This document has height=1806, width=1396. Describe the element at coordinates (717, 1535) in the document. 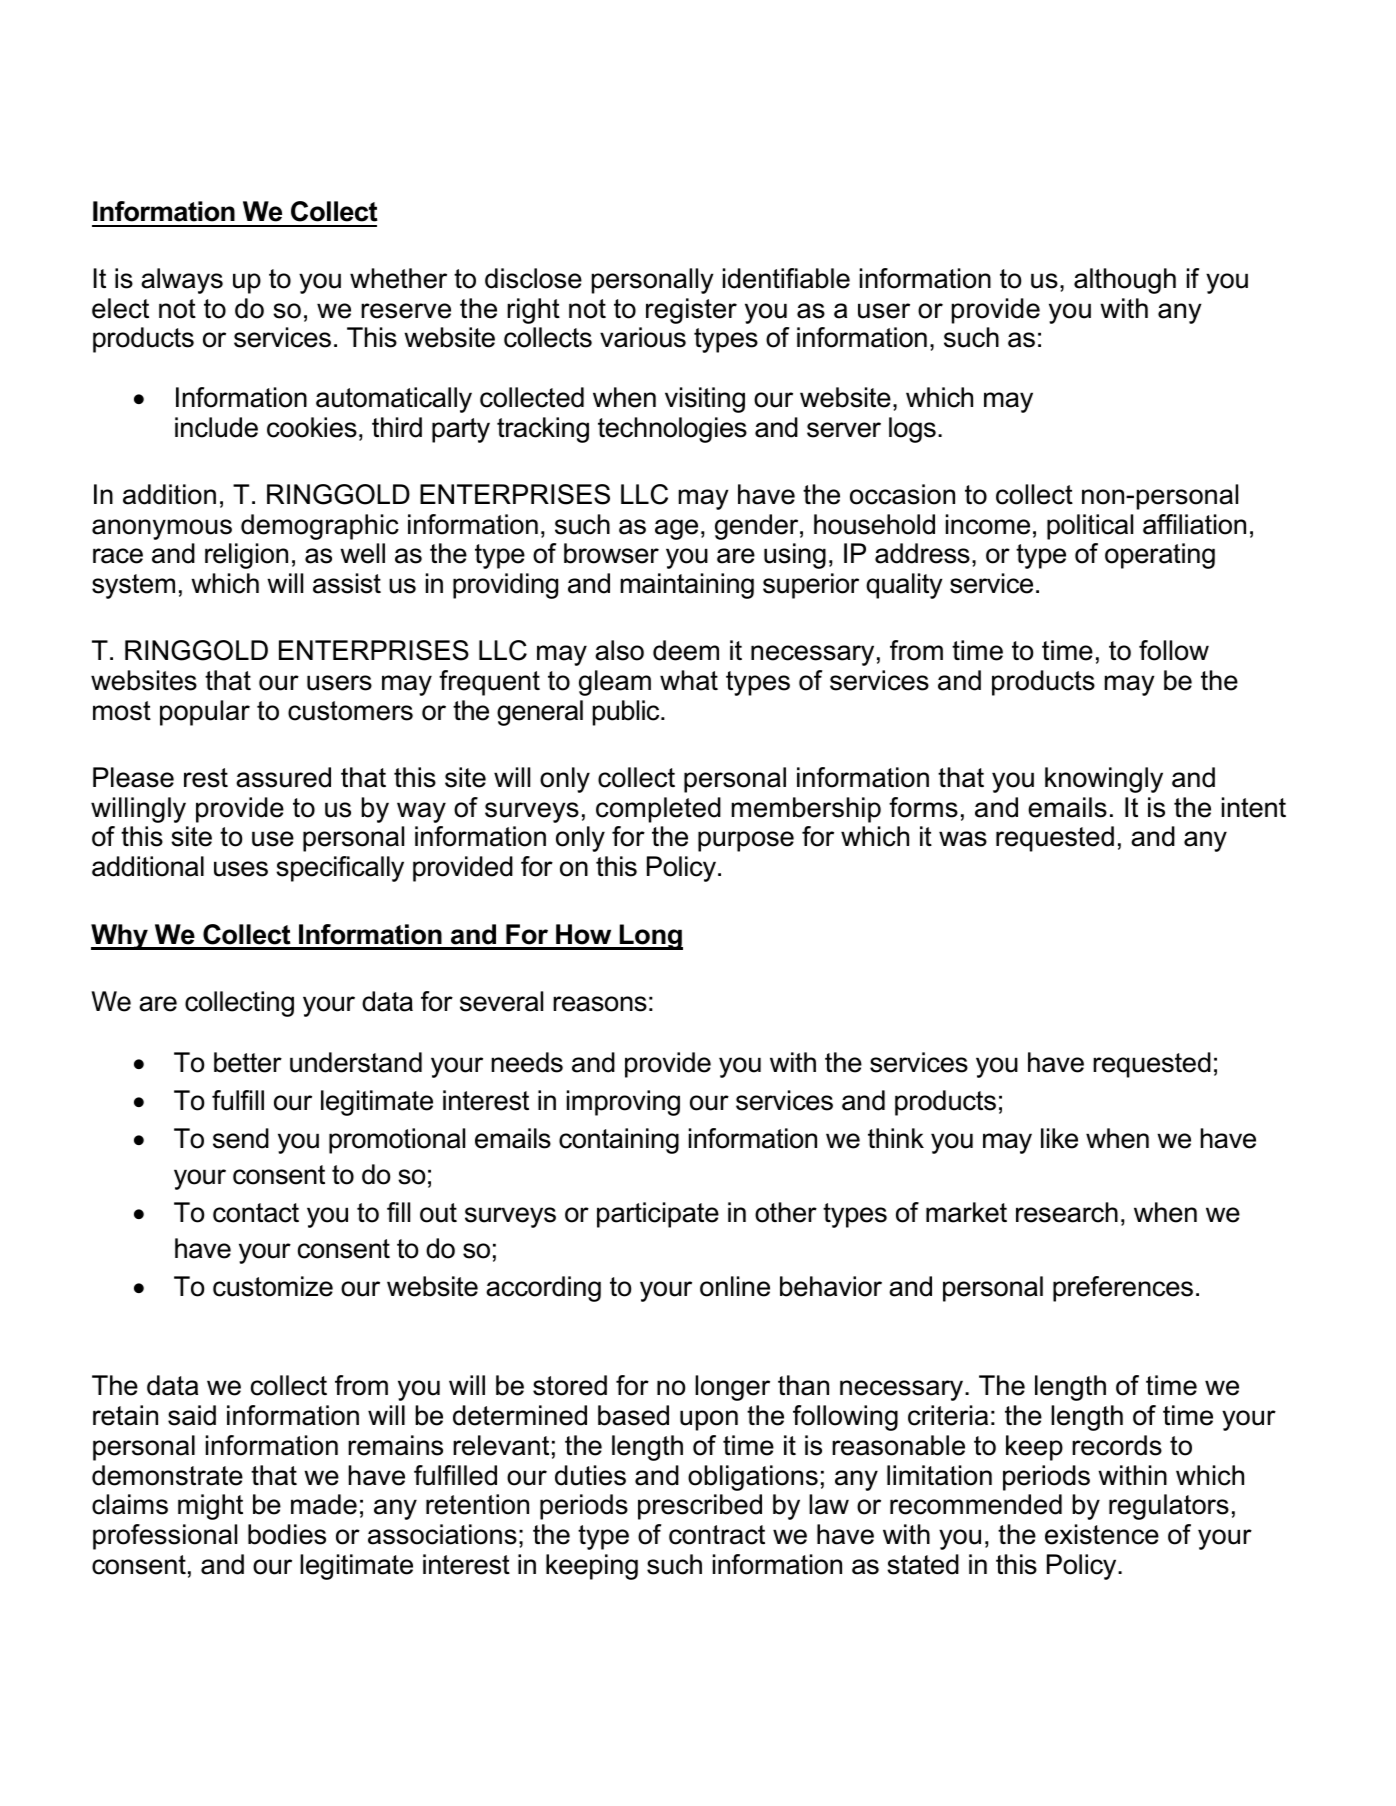

I see `contract` at that location.
